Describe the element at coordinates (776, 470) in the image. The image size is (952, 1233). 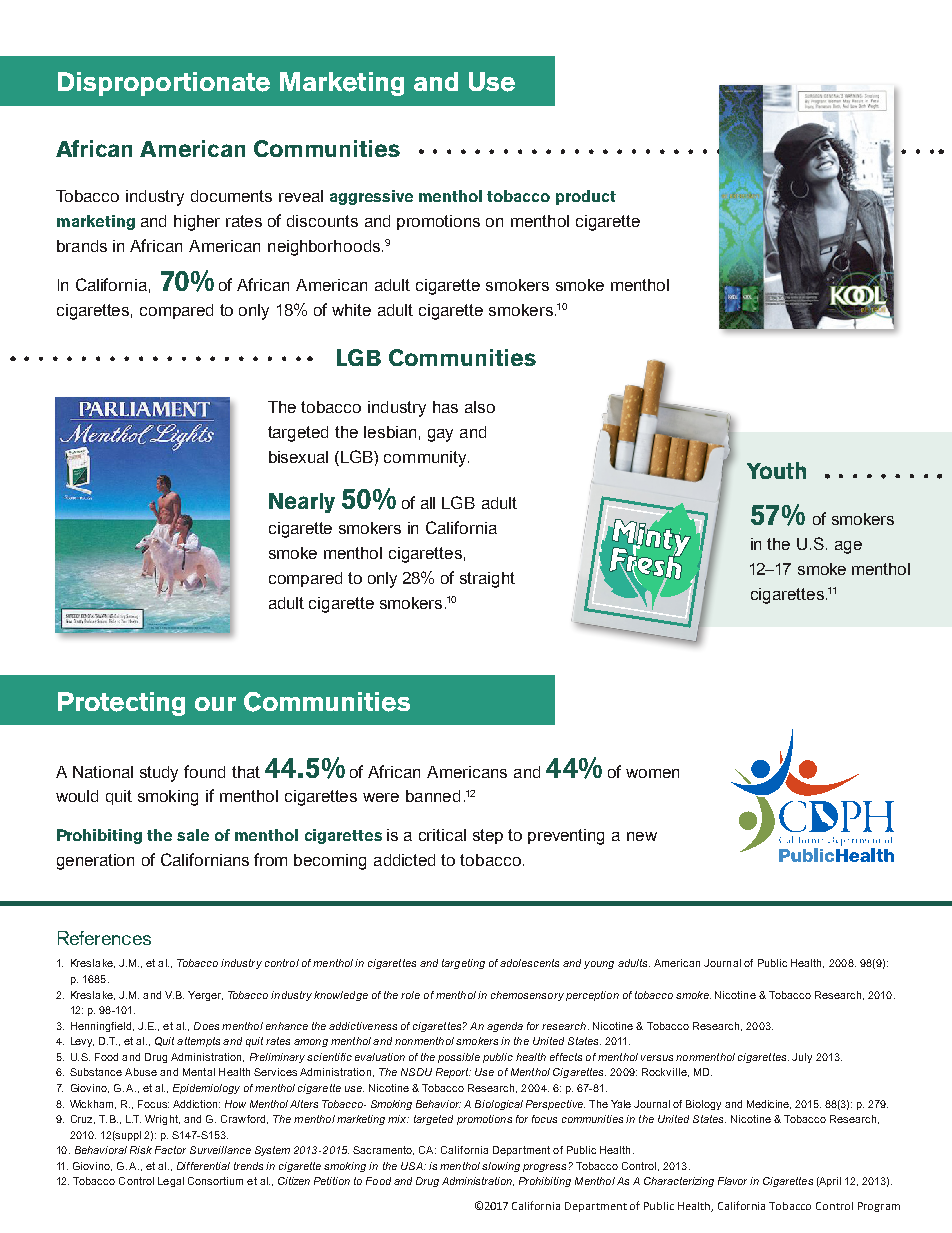
I see `Youth` at that location.
